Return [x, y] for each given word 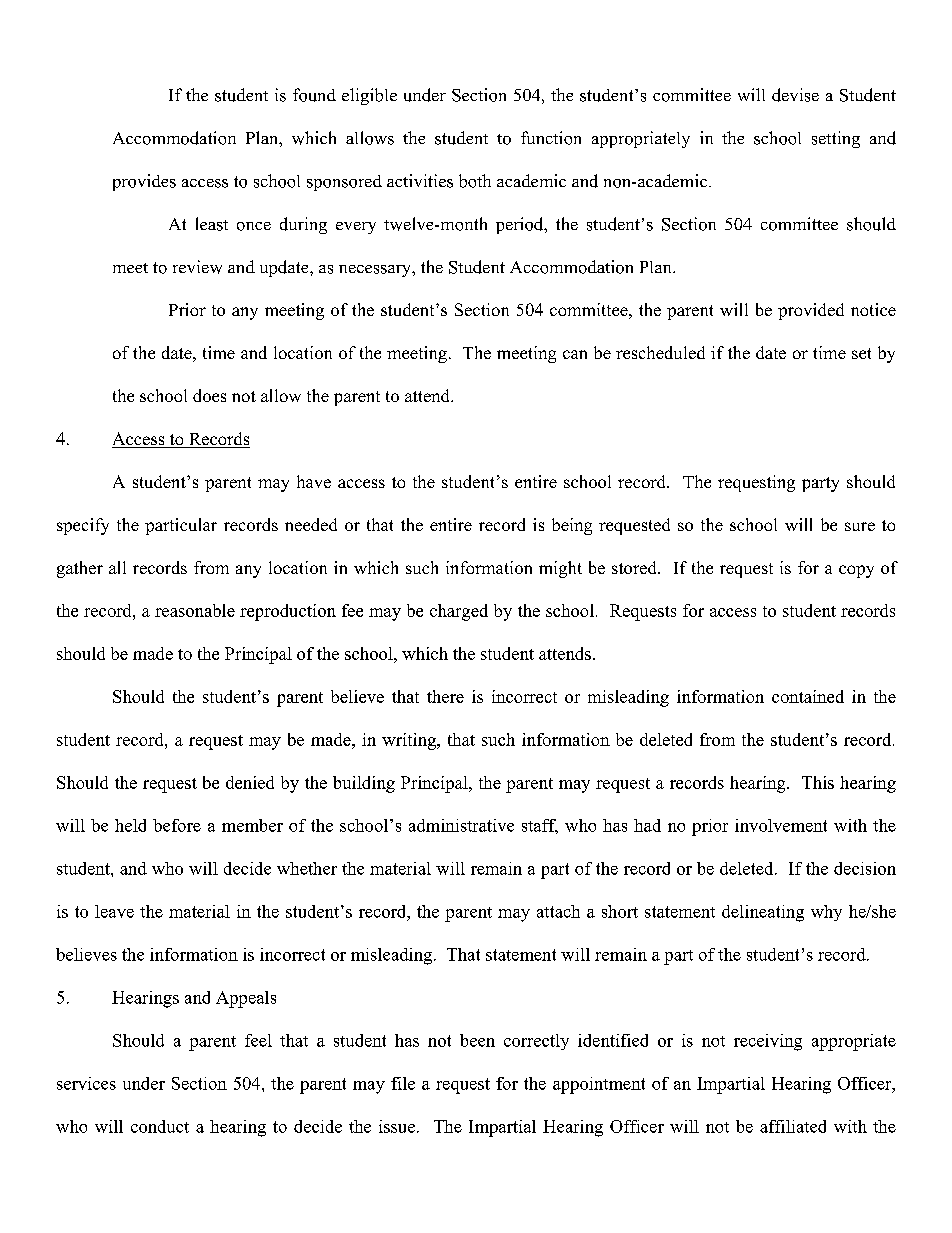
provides [144, 182]
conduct [160, 1126]
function [551, 138]
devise [795, 95]
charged [459, 612]
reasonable [195, 610]
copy [856, 571]
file [403, 1083]
